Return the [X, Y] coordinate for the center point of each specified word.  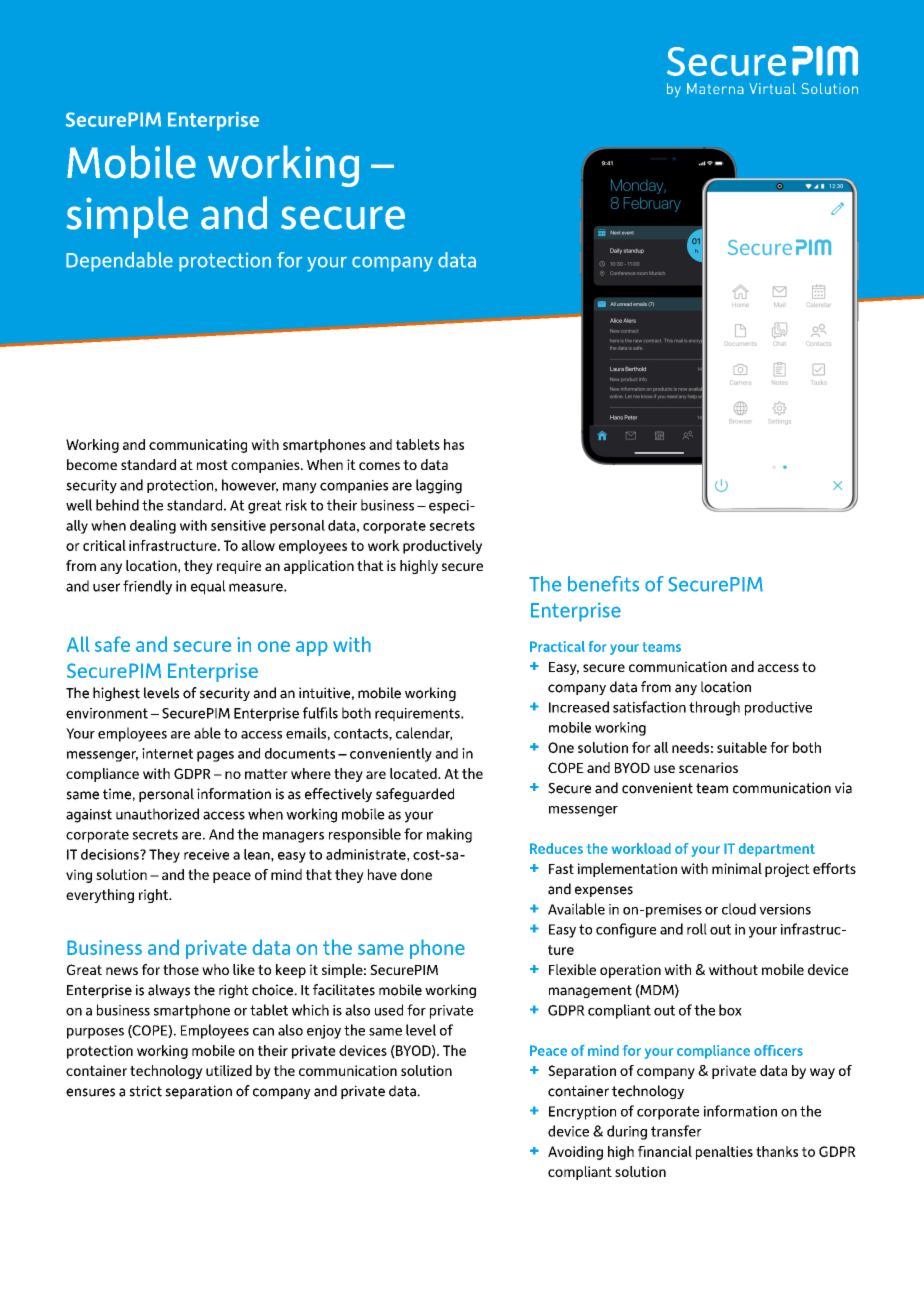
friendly [147, 587]
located [414, 773]
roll [697, 929]
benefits [603, 584]
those [181, 969]
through [714, 708]
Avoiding [575, 1153]
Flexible [572, 969]
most [212, 465]
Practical [557, 646]
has [454, 444]
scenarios [708, 767]
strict [145, 1091]
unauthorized [157, 814]
